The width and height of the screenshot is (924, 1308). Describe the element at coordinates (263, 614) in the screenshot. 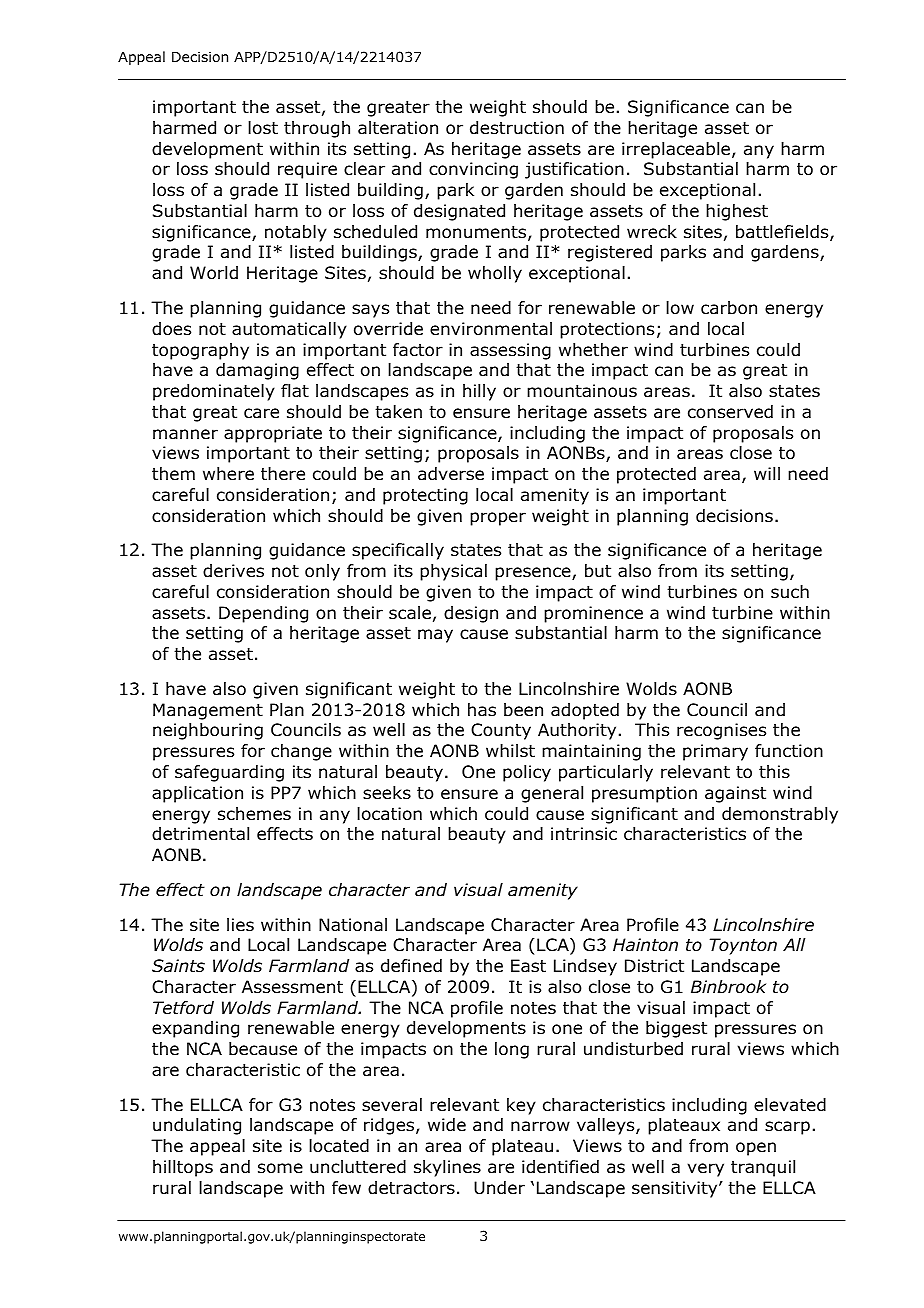

I see `Depending` at that location.
